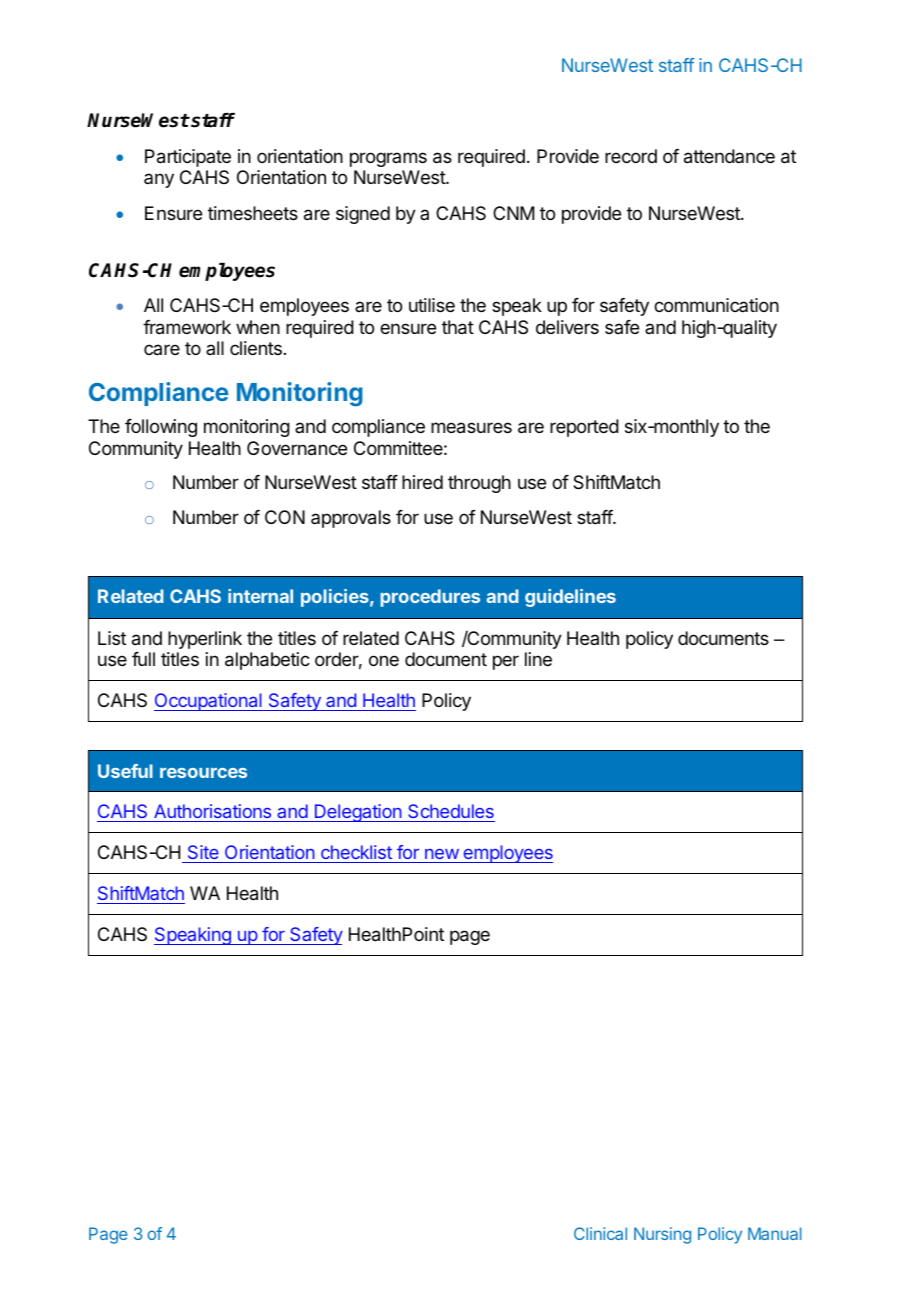 The image size is (924, 1308). I want to click on Manual, so click(775, 1233).
